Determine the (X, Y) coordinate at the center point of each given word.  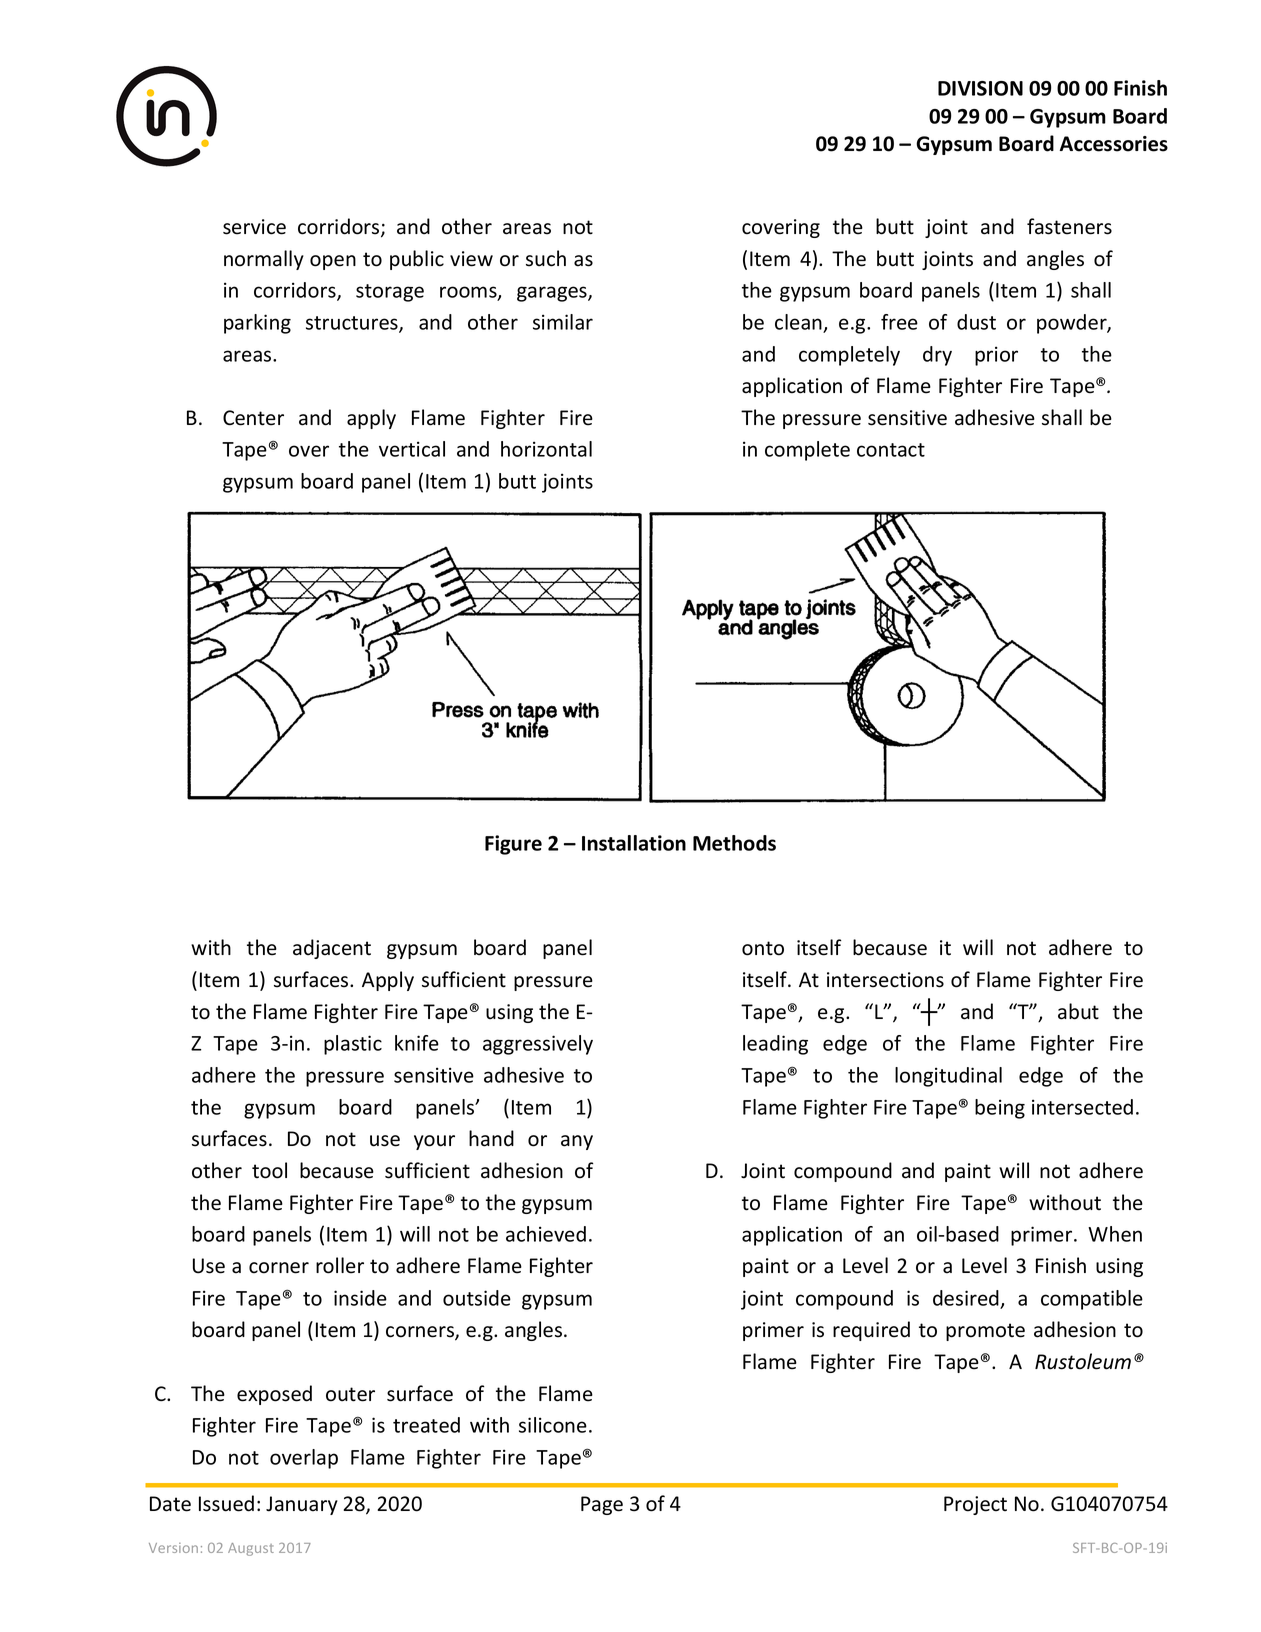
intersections (885, 980)
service (254, 227)
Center (253, 418)
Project (975, 1505)
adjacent (332, 949)
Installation (634, 843)
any (577, 1142)
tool (269, 1170)
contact (891, 450)
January (302, 1505)
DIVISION (980, 88)
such (546, 258)
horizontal (546, 449)
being (1000, 1109)
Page (602, 1505)
